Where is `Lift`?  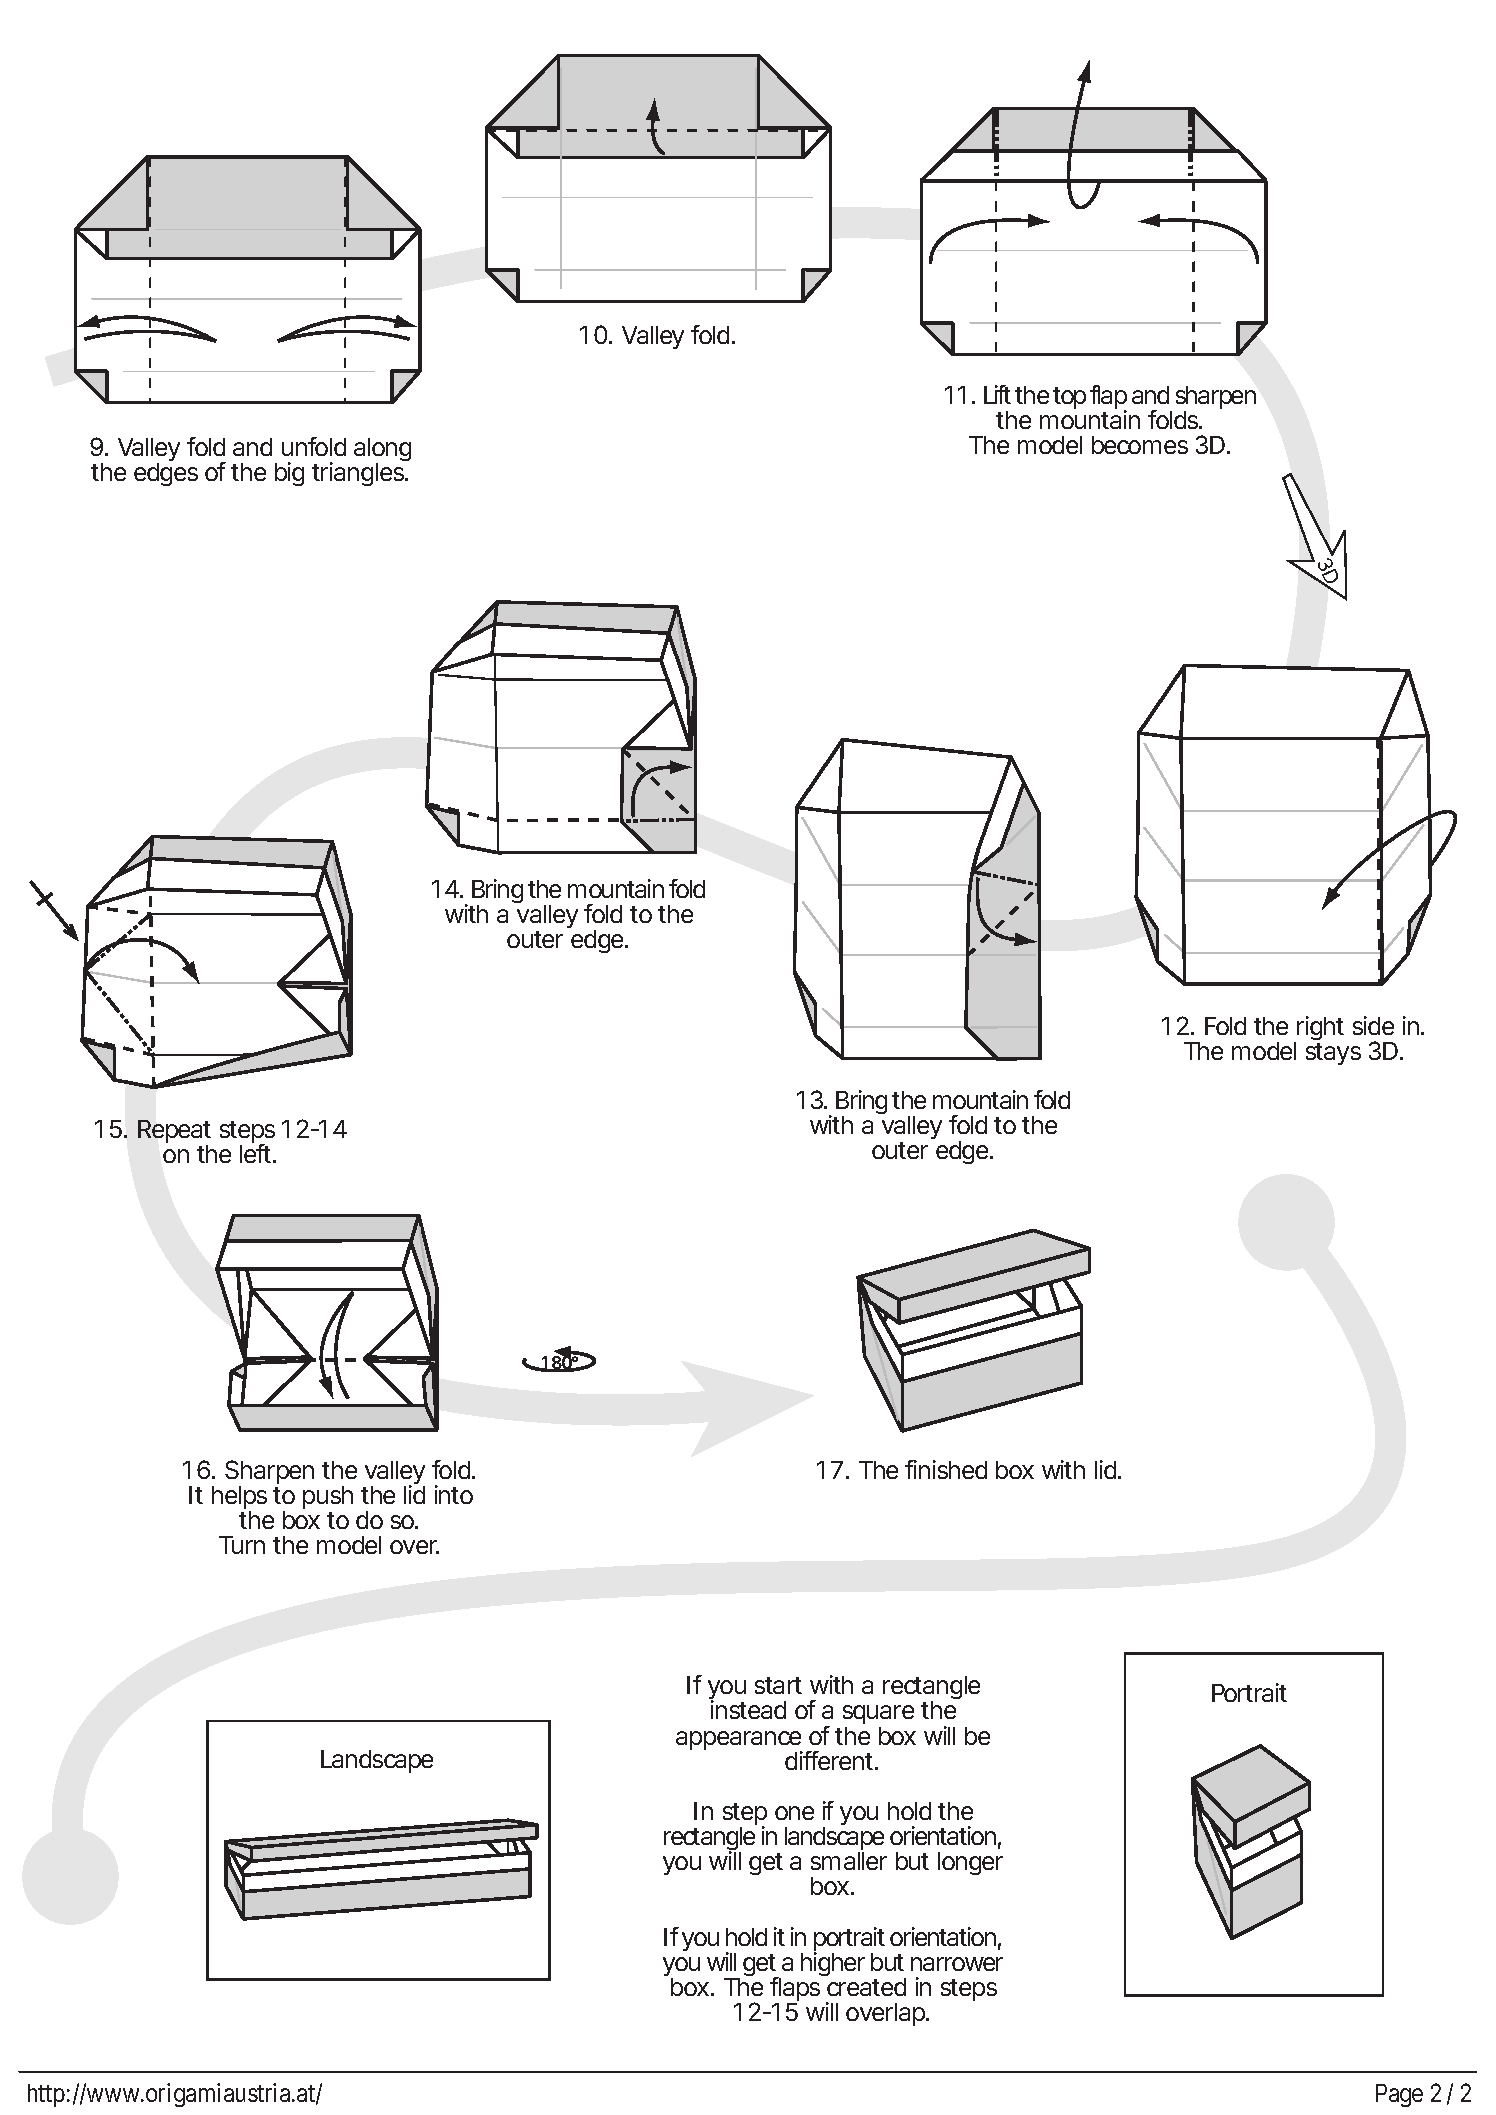 Lift is located at coordinates (997, 394).
